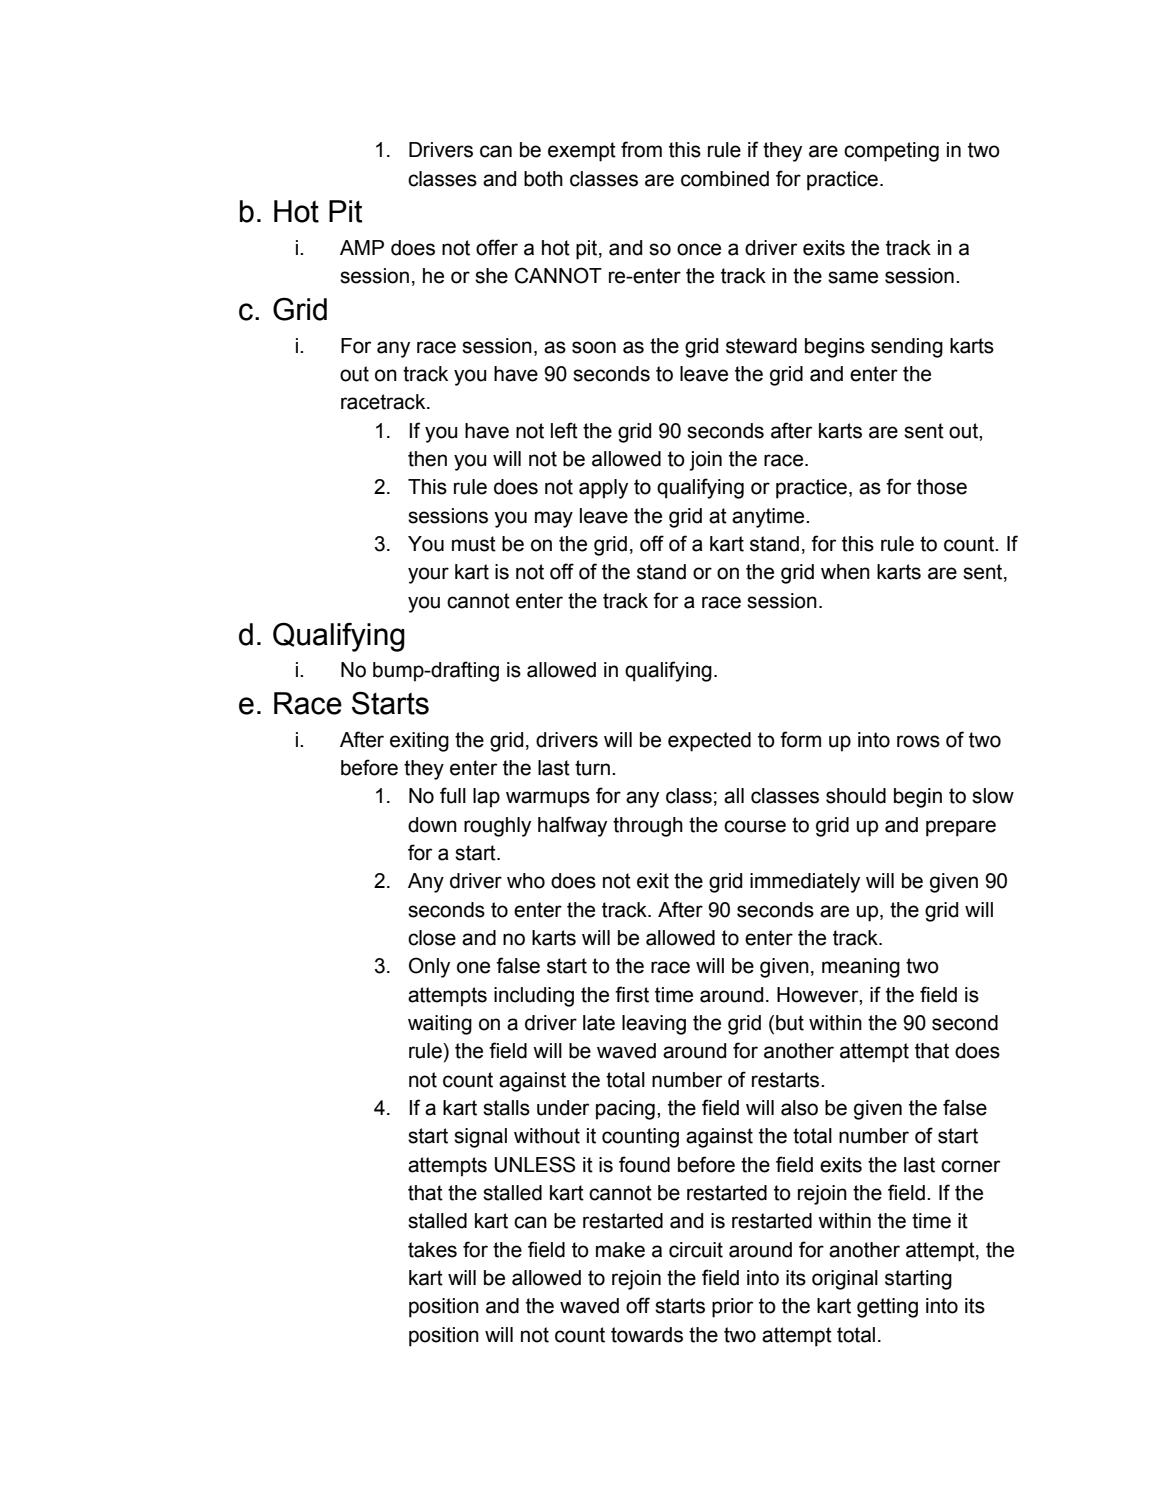 This image has width=1156, height=1496. What do you see at coordinates (432, 1250) in the image?
I see `takes` at bounding box center [432, 1250].
